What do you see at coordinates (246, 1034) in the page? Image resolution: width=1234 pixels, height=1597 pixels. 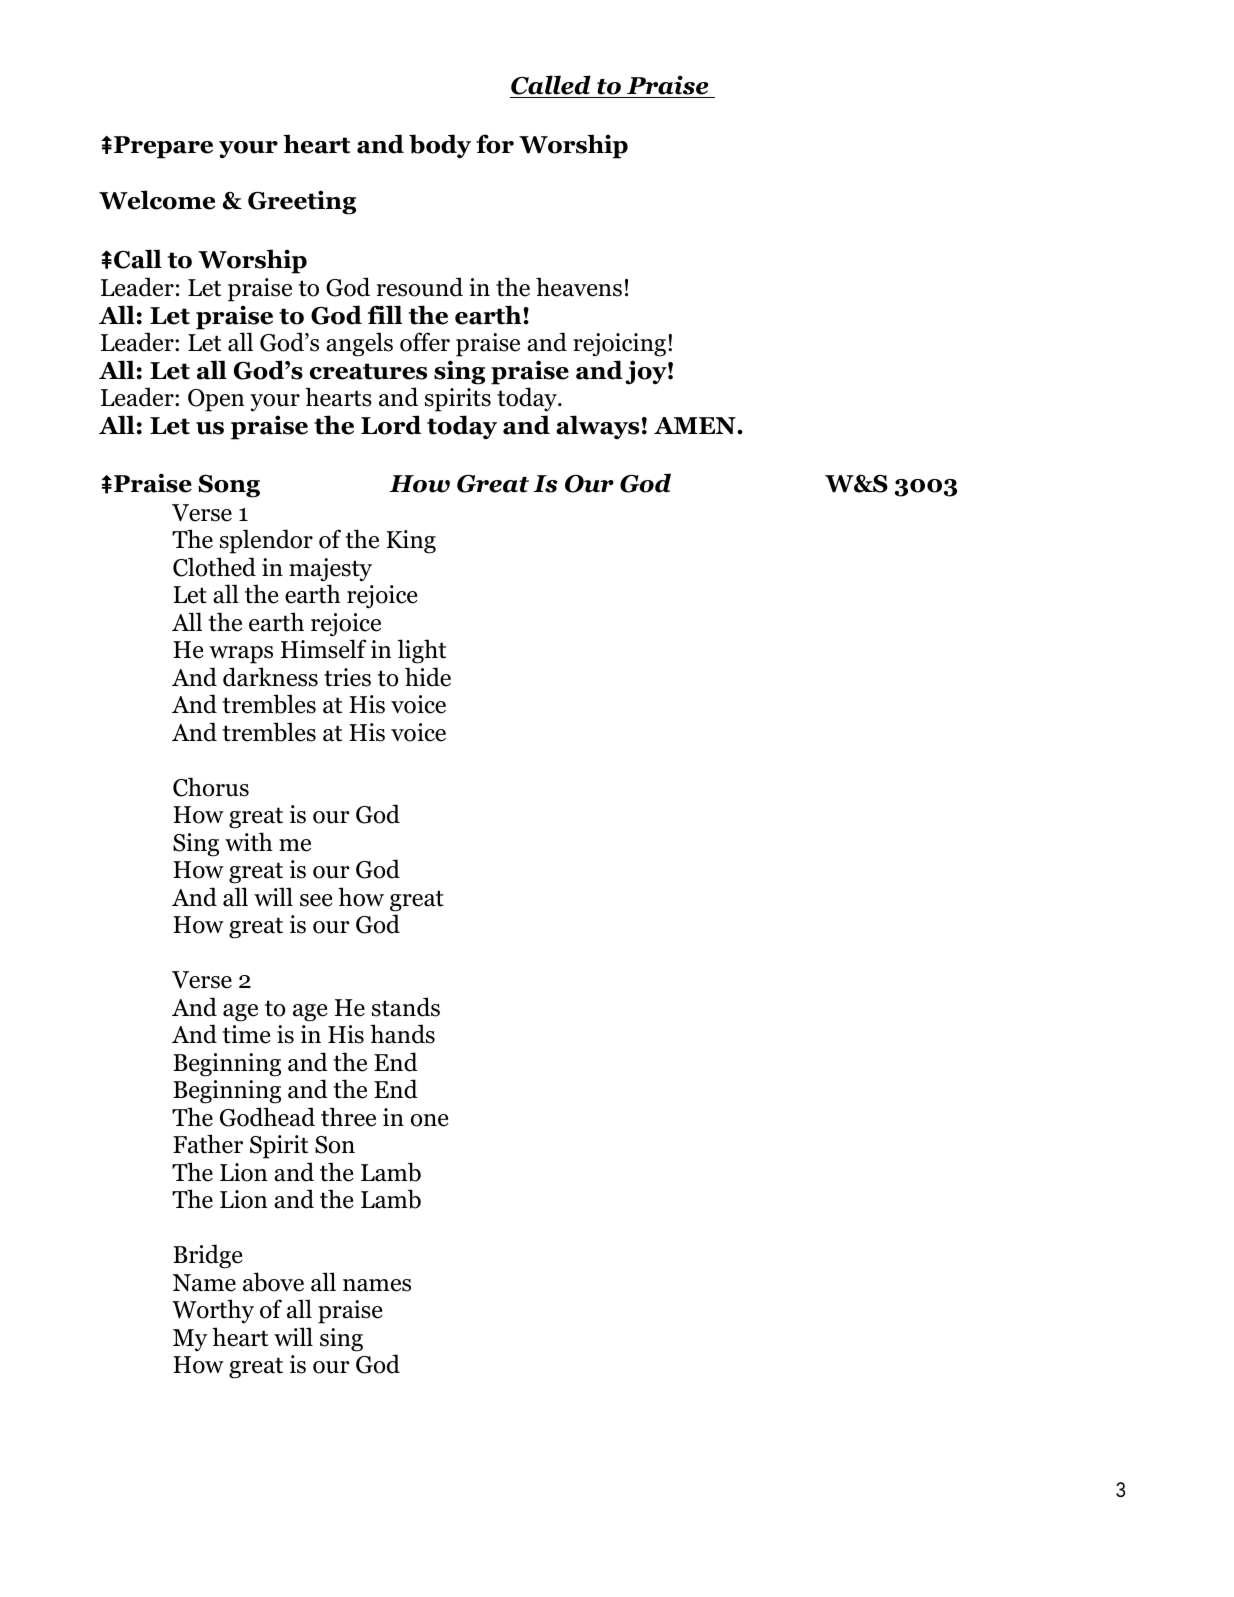 I see `time` at bounding box center [246, 1034].
